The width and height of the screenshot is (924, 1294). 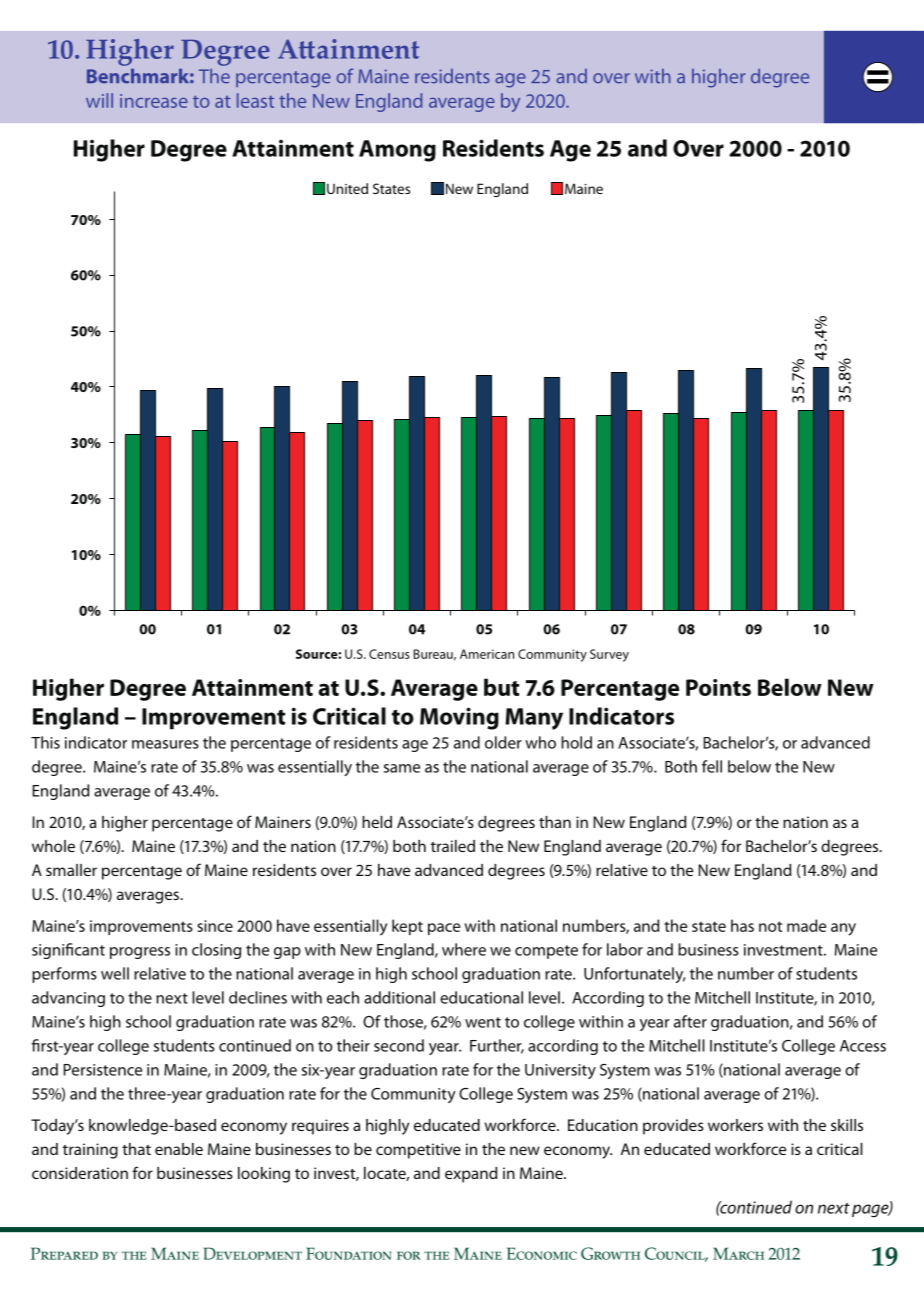 I want to click on American, so click(x=487, y=654).
